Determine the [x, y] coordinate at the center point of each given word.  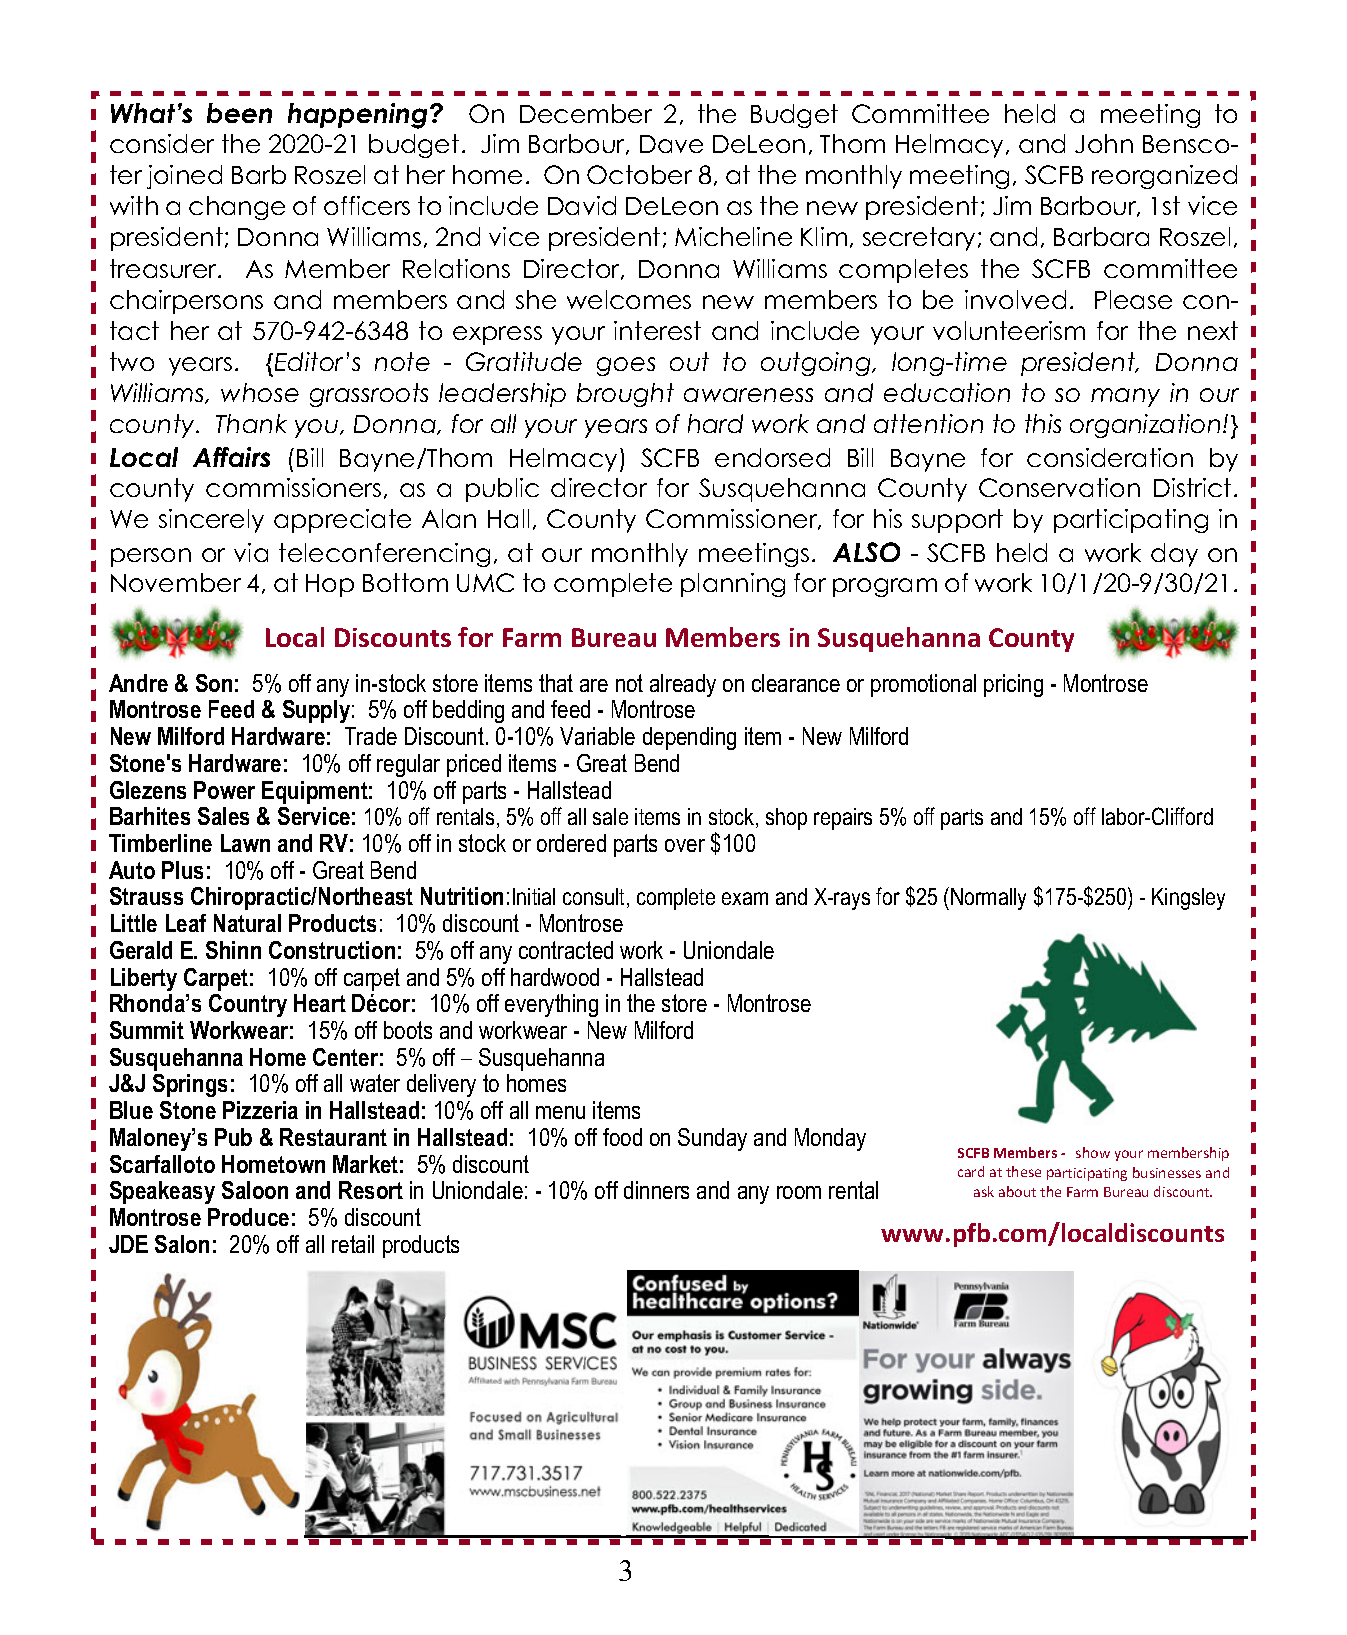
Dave [671, 144]
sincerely [211, 521]
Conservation [1059, 487]
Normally [988, 899]
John [1104, 143]
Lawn [245, 843]
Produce [248, 1217]
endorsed [772, 457]
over [685, 845]
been [239, 113]
